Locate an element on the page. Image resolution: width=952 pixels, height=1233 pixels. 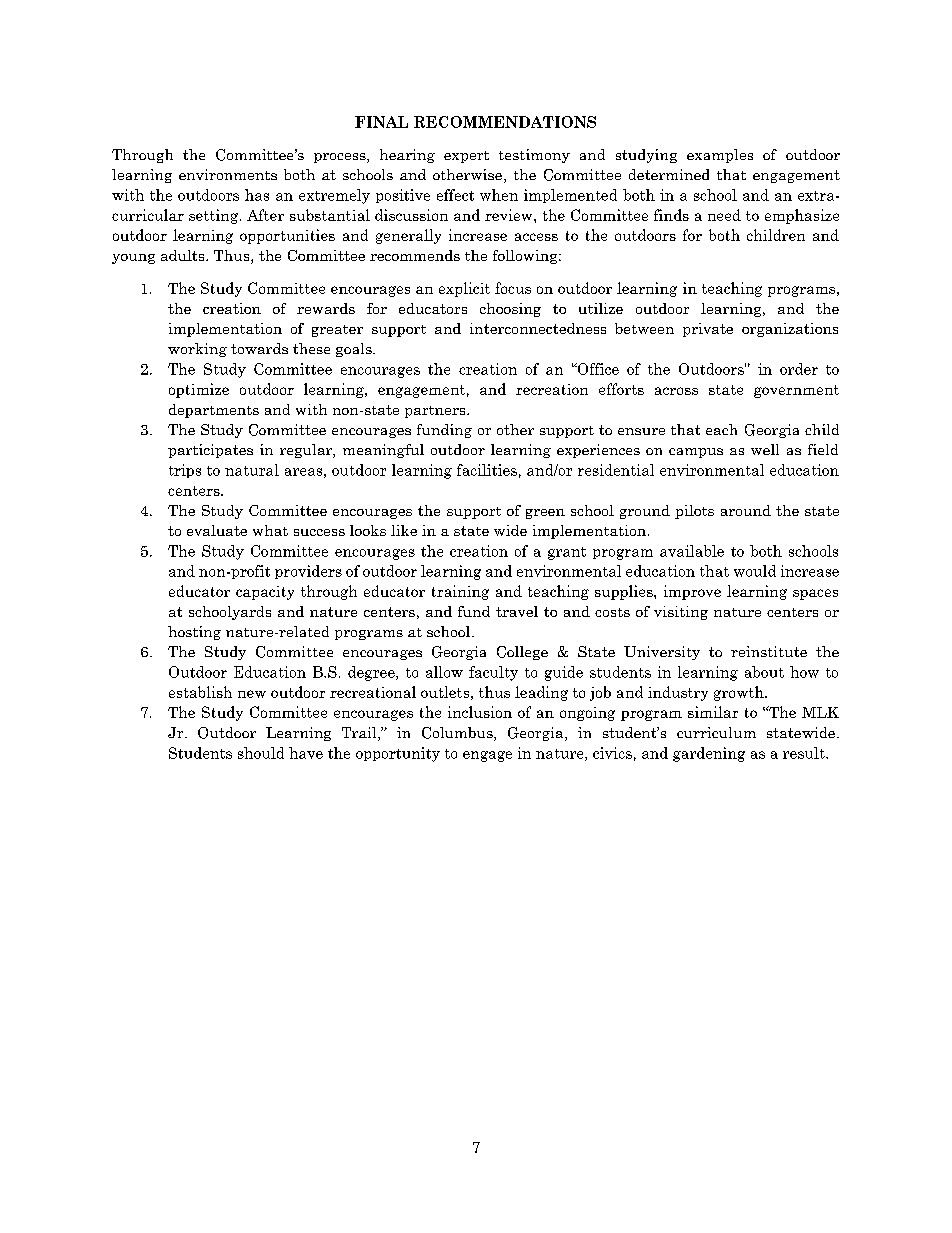
explicit is located at coordinates (464, 289).
